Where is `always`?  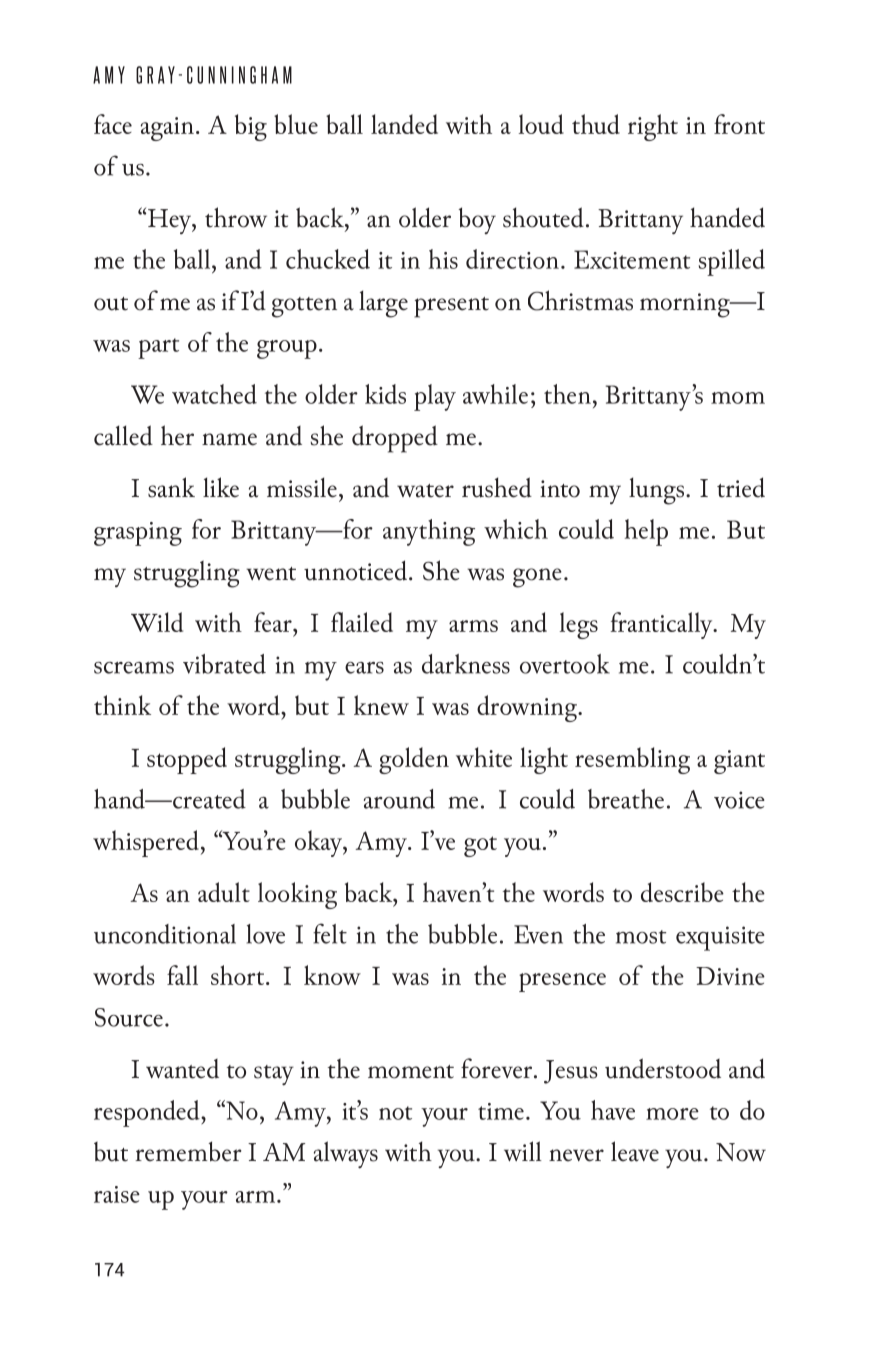 always is located at coordinates (346, 1155).
